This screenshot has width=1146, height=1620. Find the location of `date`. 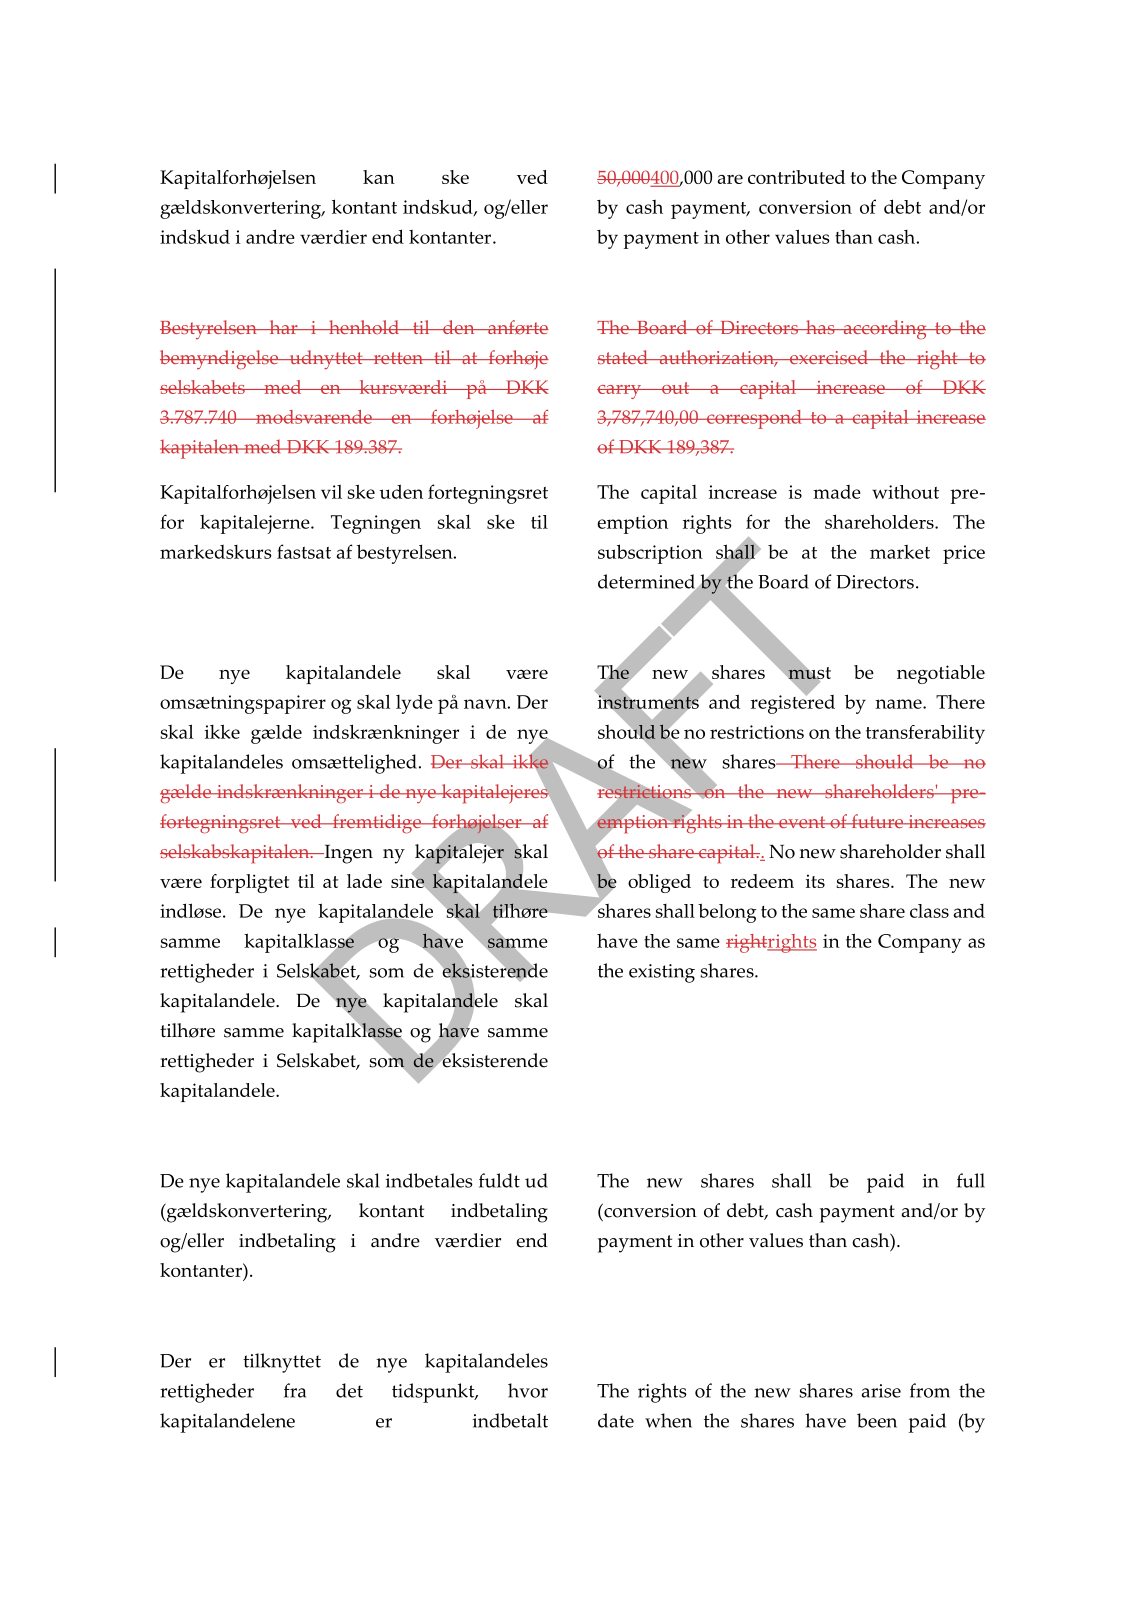

date is located at coordinates (616, 1420).
